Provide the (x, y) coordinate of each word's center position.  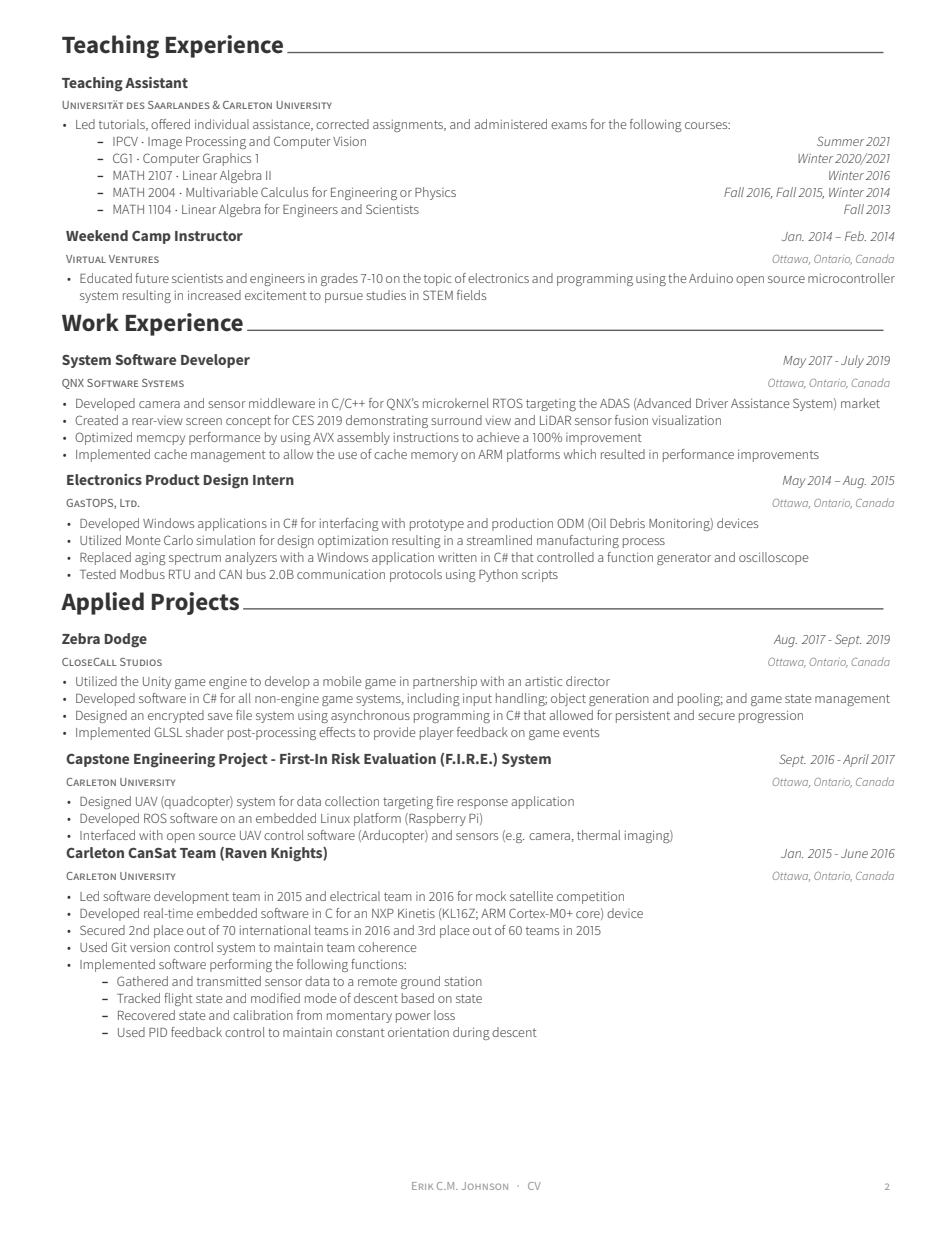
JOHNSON (485, 1186)
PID (158, 1032)
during (471, 1033)
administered (510, 124)
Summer (840, 141)
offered (170, 124)
